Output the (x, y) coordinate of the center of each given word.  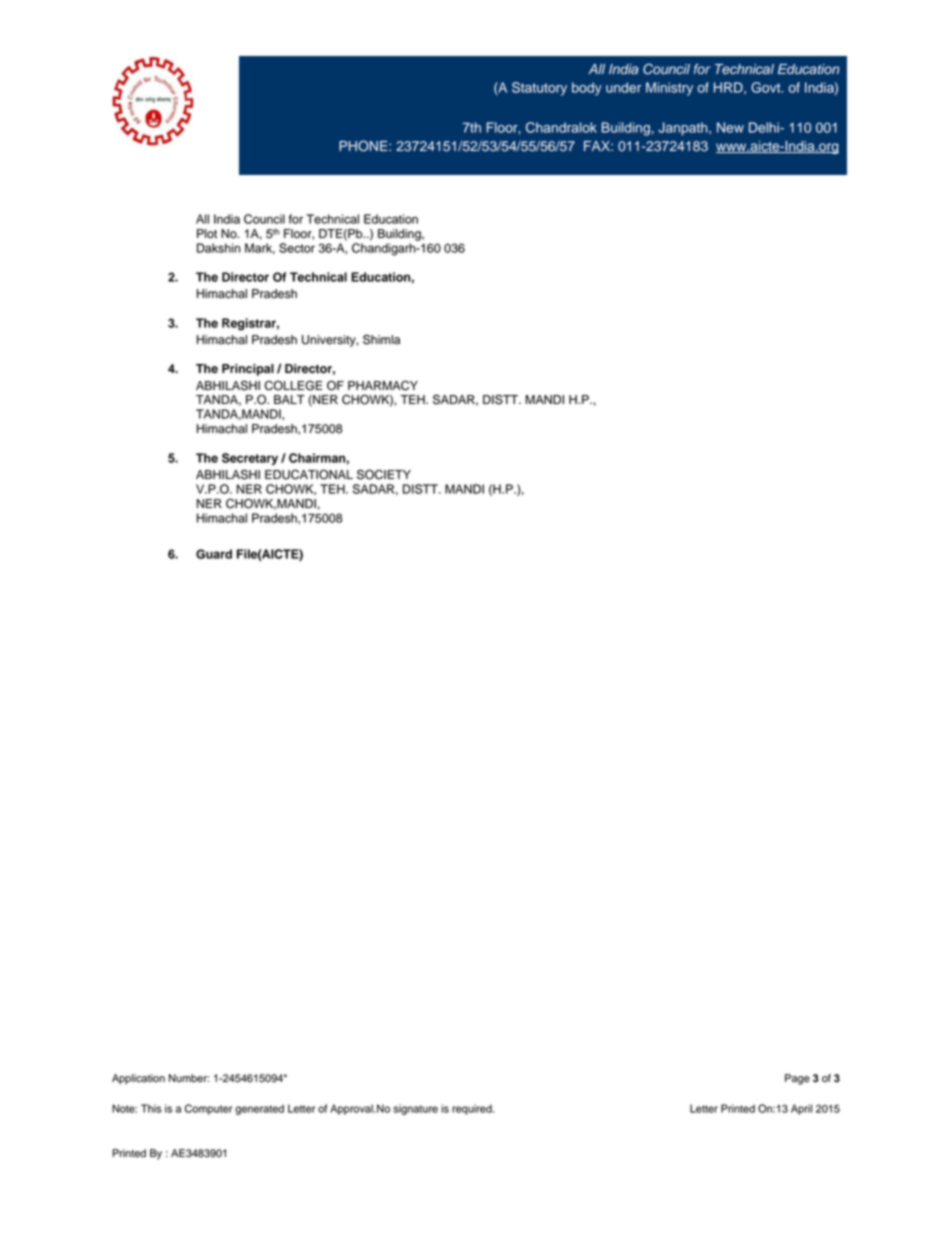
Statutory (539, 89)
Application (138, 1079)
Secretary (250, 459)
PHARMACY (383, 385)
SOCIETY (384, 474)
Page (797, 1079)
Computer (208, 1109)
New (730, 127)
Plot (207, 234)
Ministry (669, 89)
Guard (214, 554)
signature (415, 1109)
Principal (248, 370)
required (473, 1109)
